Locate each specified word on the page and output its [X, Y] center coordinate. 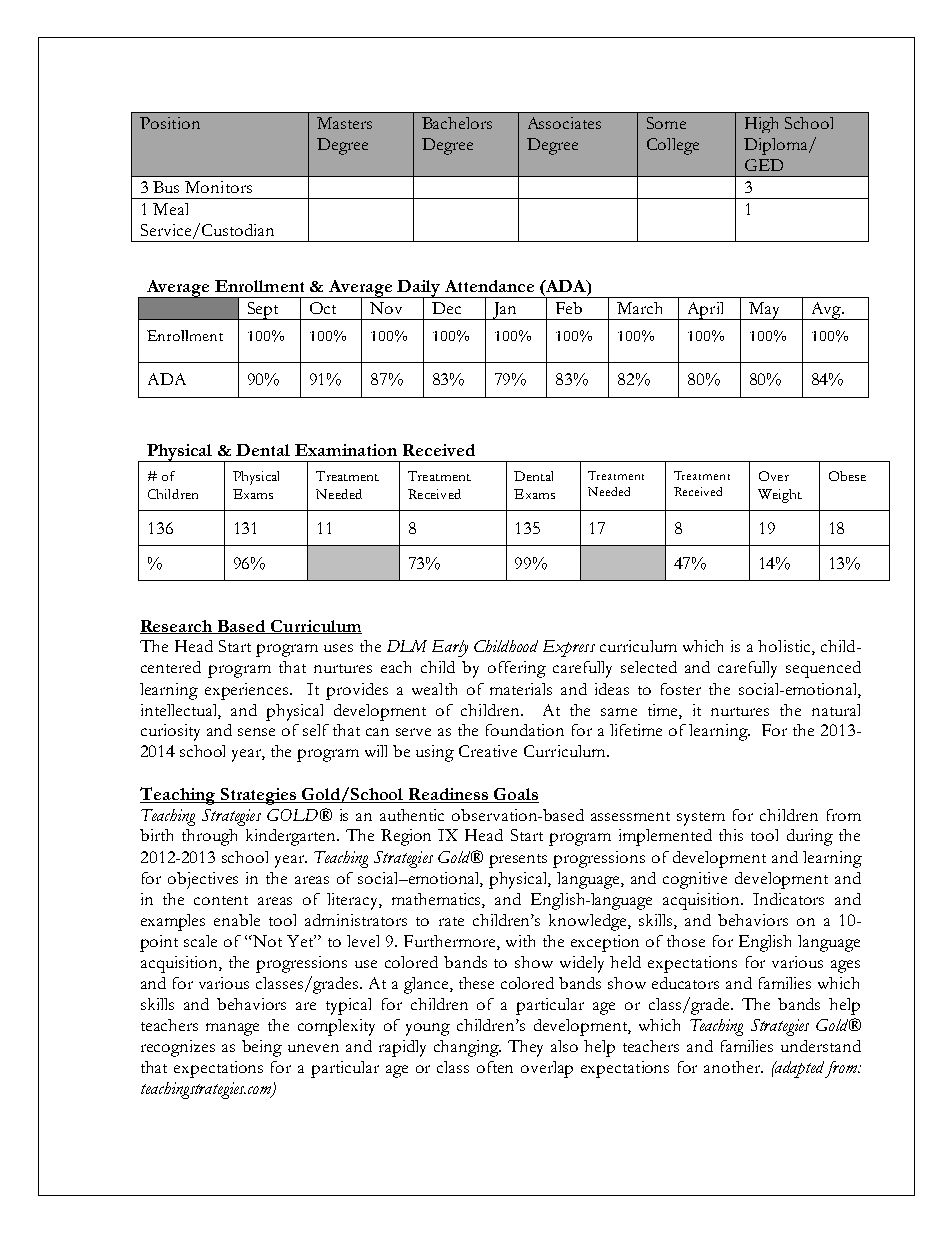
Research [177, 627]
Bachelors [457, 123]
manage [232, 1029]
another [733, 1067]
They [525, 1048]
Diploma [777, 146]
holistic [785, 647]
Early [450, 648]
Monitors [218, 187]
